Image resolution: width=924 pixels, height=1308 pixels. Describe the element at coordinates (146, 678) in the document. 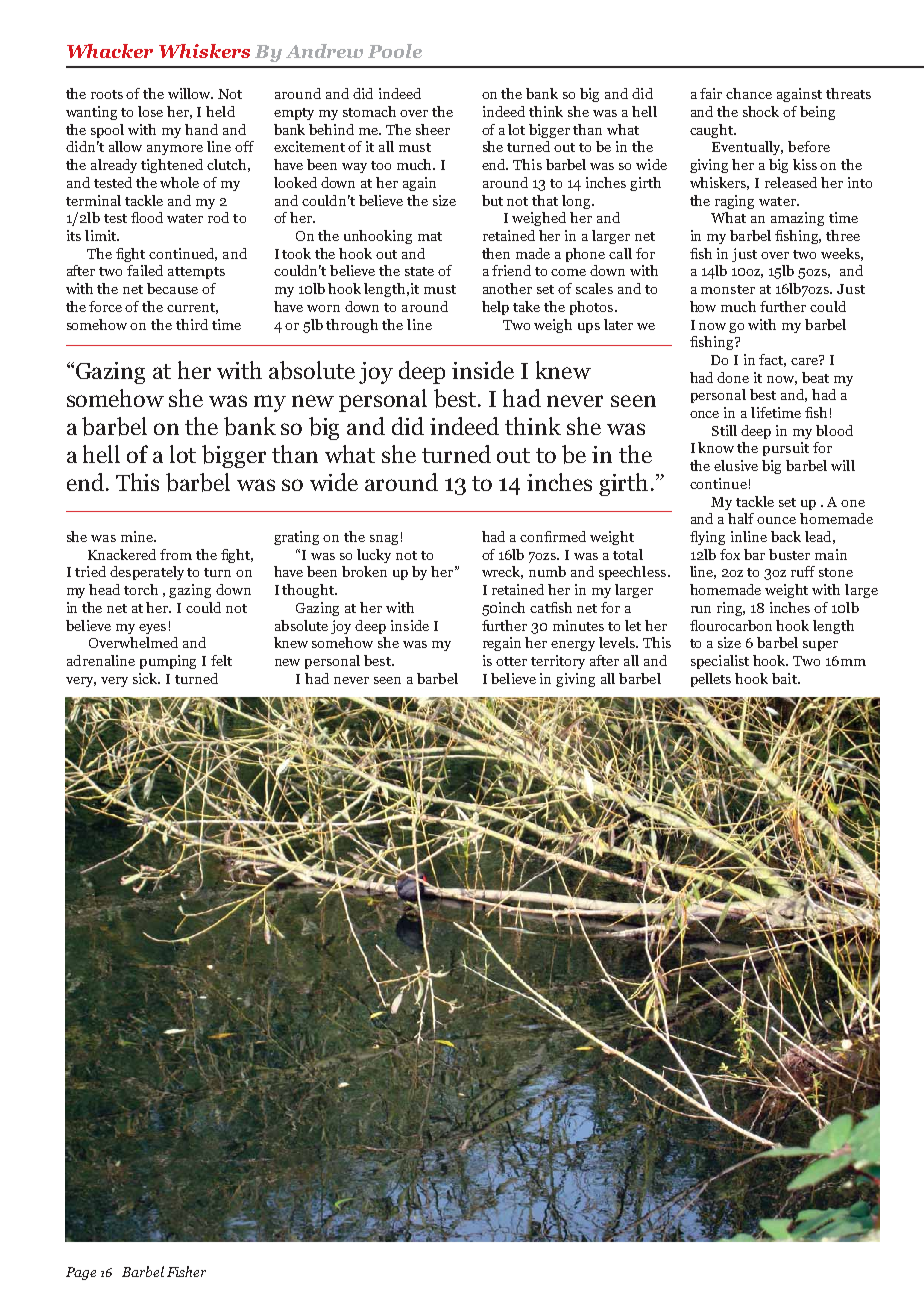

I see `sick` at that location.
